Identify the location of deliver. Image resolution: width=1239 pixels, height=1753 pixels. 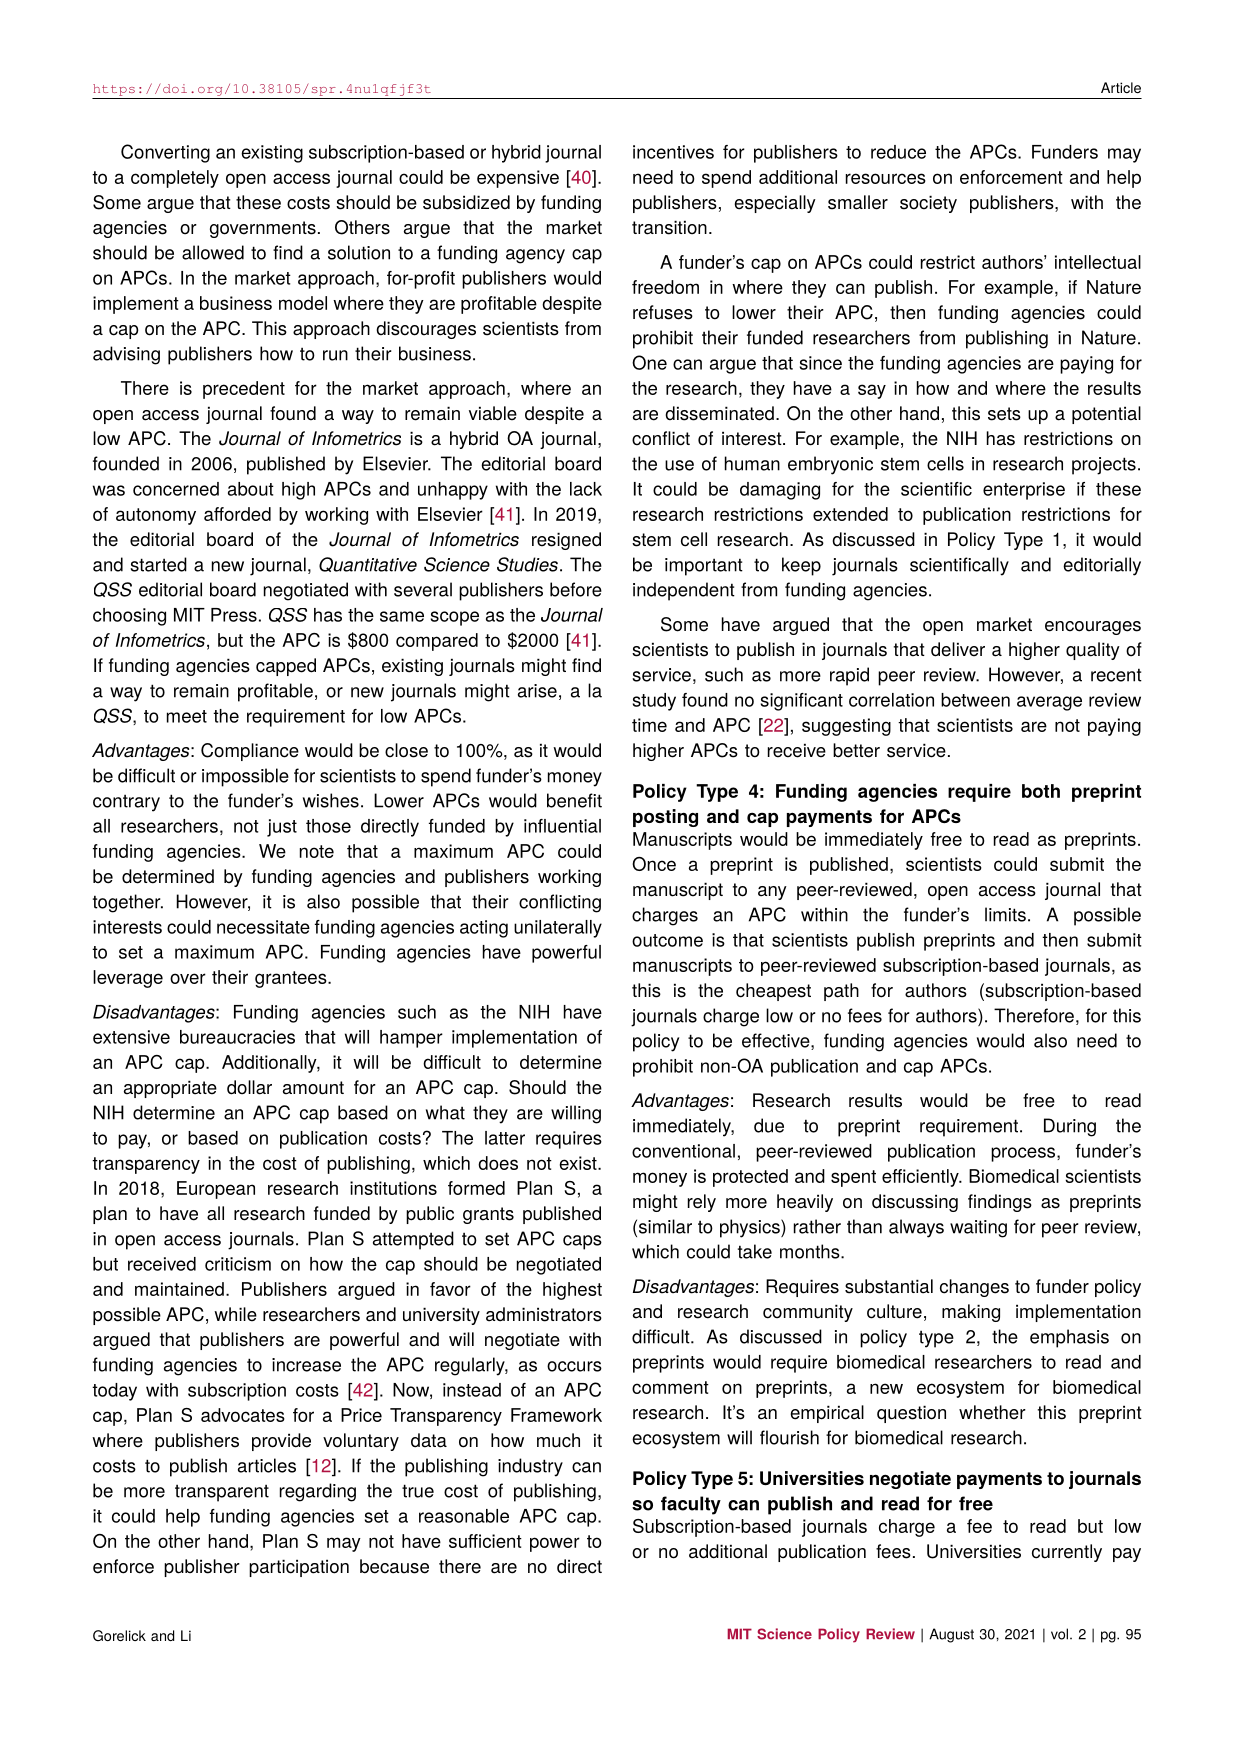
(958, 649).
